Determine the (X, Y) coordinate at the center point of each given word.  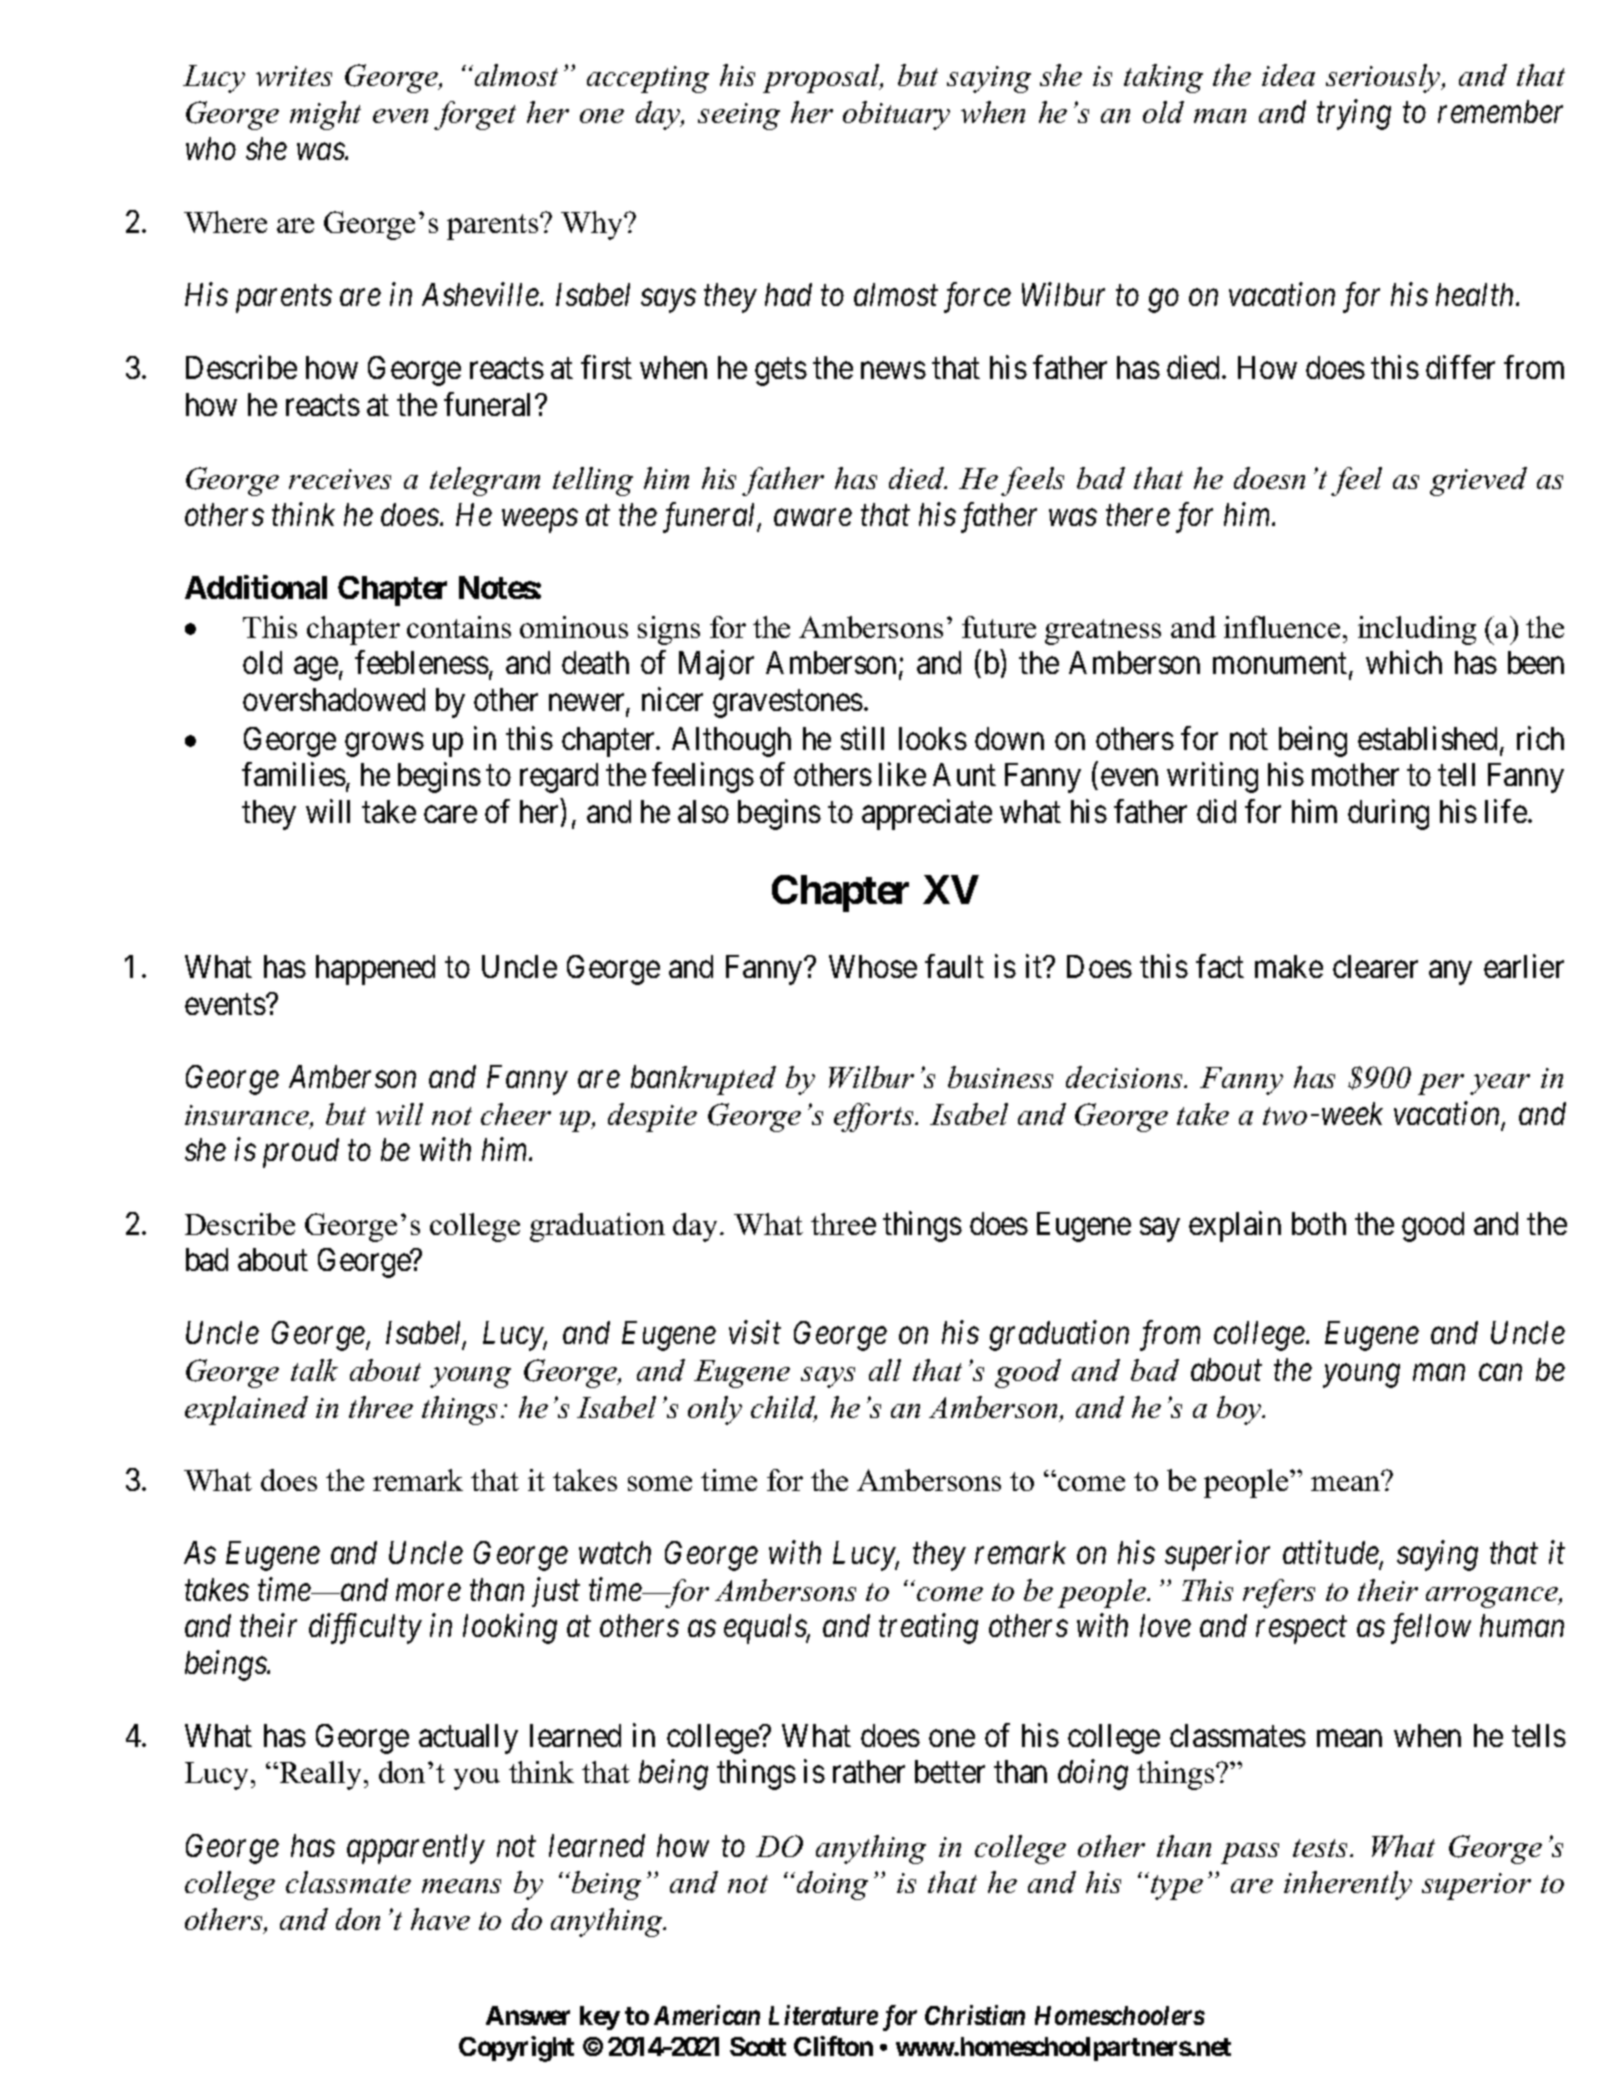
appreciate (927, 814)
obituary (896, 115)
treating (928, 1629)
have (440, 1919)
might (325, 115)
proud (301, 1153)
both (1319, 1223)
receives (340, 479)
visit (755, 1333)
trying (1354, 115)
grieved (1478, 481)
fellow (1431, 1628)
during (1388, 814)
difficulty (365, 1628)
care (450, 814)
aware (813, 518)
